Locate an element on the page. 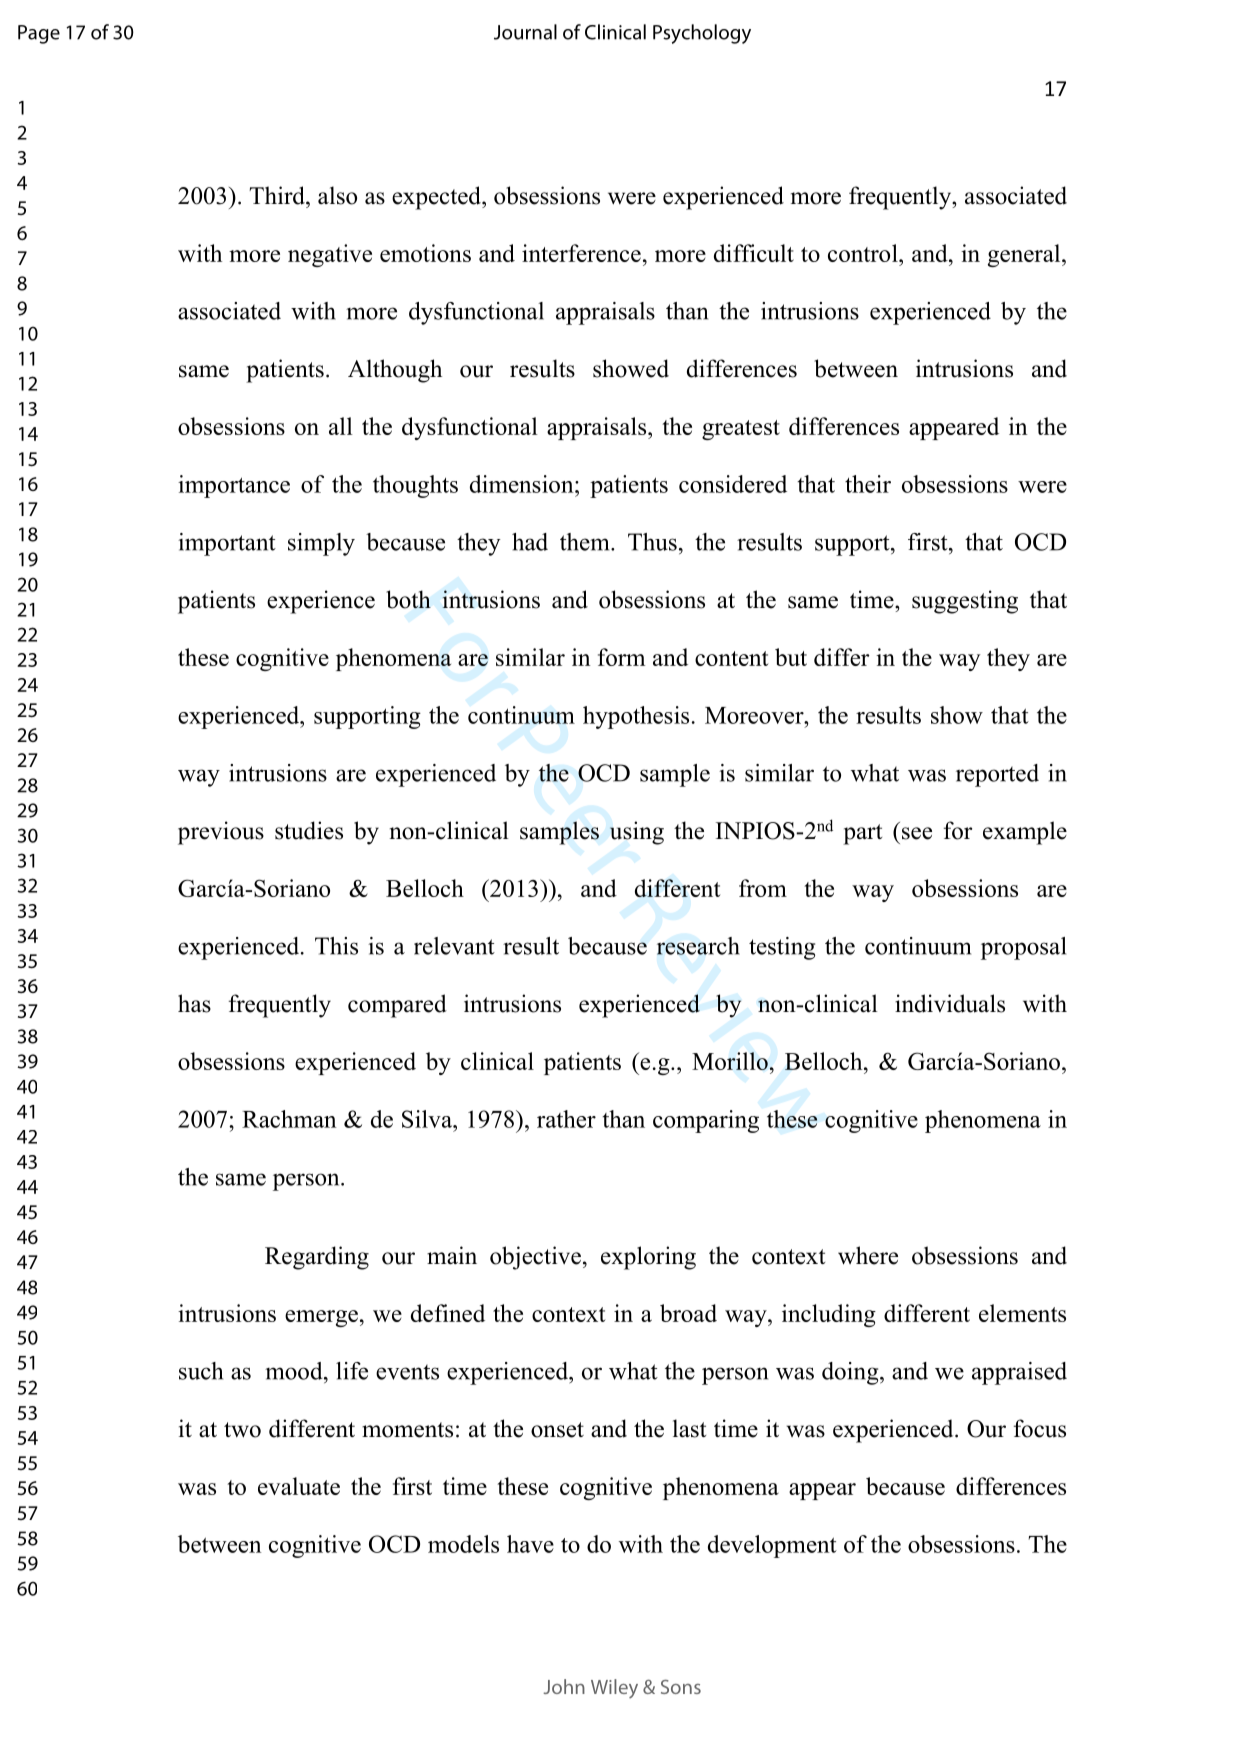 The height and width of the document is (1761, 1245). John is located at coordinates (564, 1686).
